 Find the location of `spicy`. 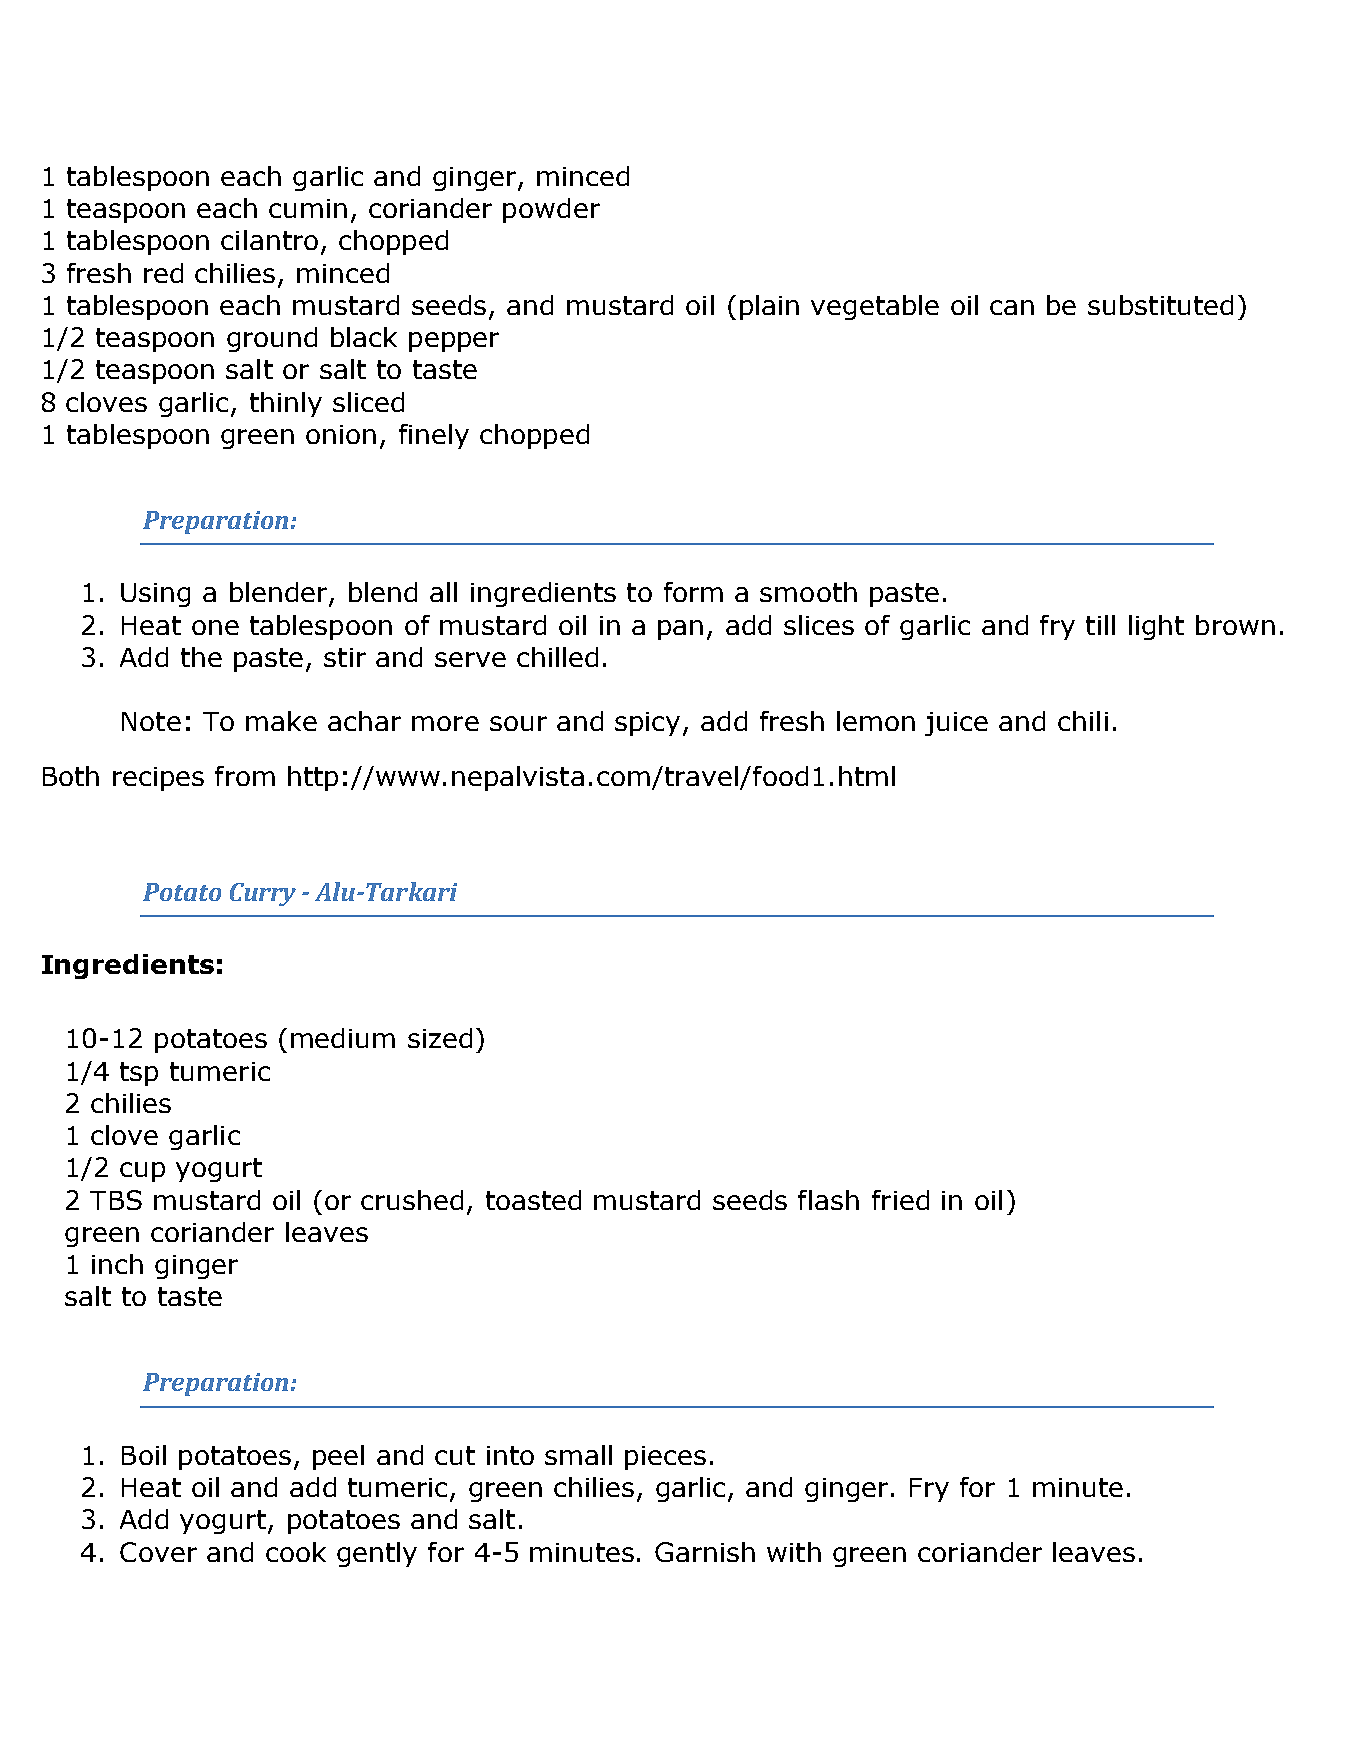

spicy is located at coordinates (647, 724).
